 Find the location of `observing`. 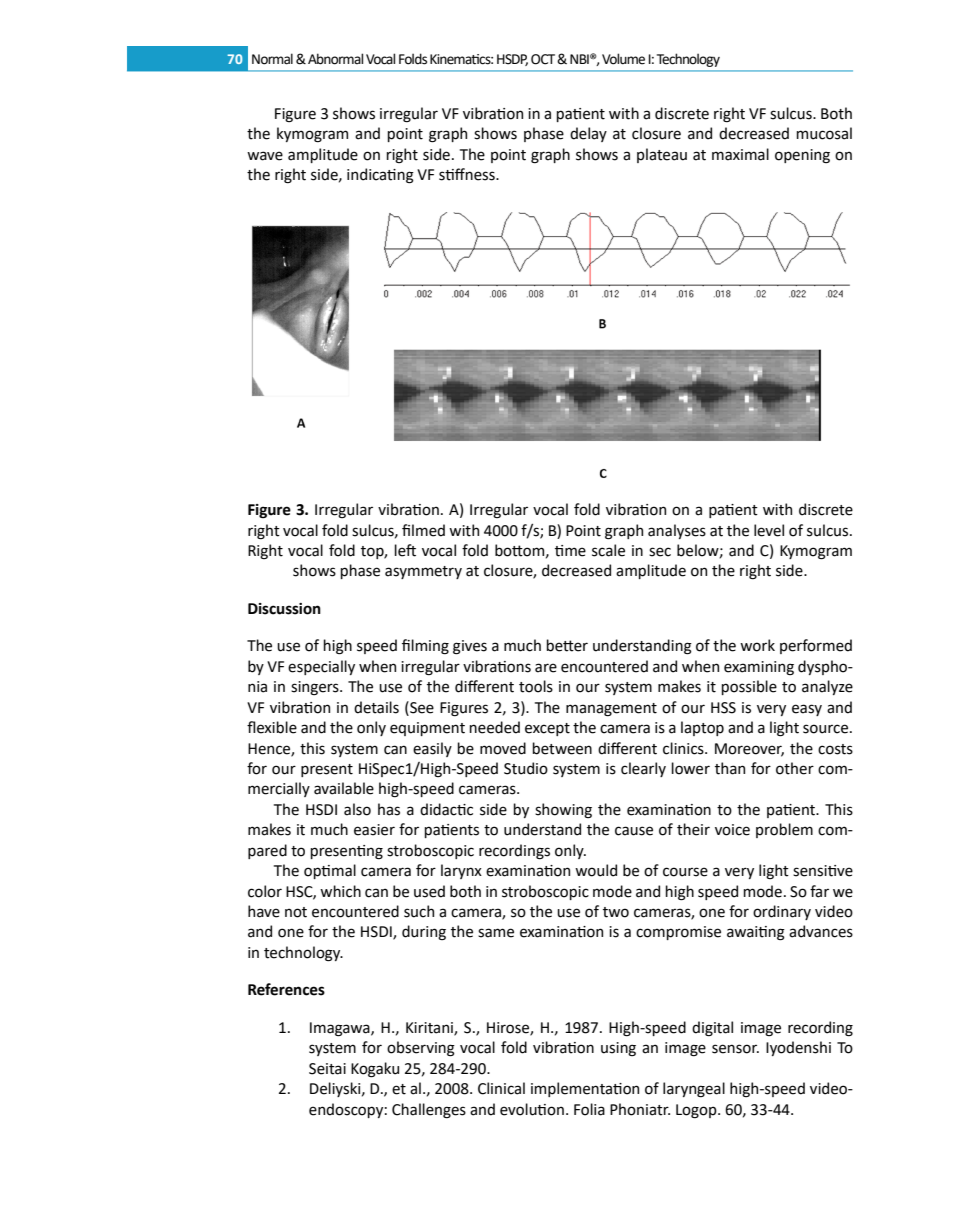

observing is located at coordinates (421, 1049).
